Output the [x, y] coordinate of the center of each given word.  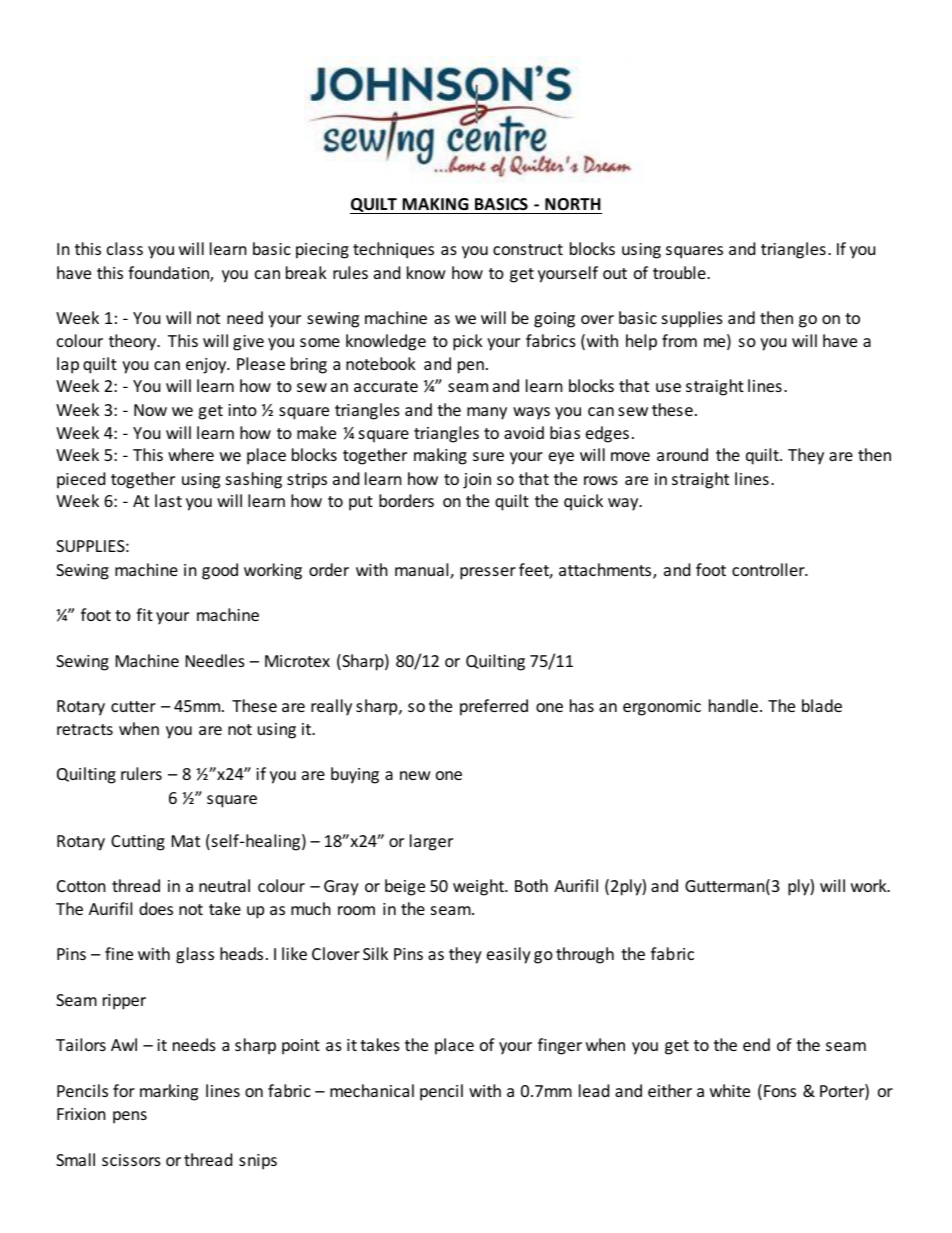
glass [195, 955]
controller [769, 569]
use [668, 387]
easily [509, 955]
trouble [680, 272]
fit [144, 614]
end [756, 1044]
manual [423, 571]
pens [130, 1117]
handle [733, 705]
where [191, 454]
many [487, 413]
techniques [393, 250]
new [415, 775]
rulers [141, 773]
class [125, 248]
